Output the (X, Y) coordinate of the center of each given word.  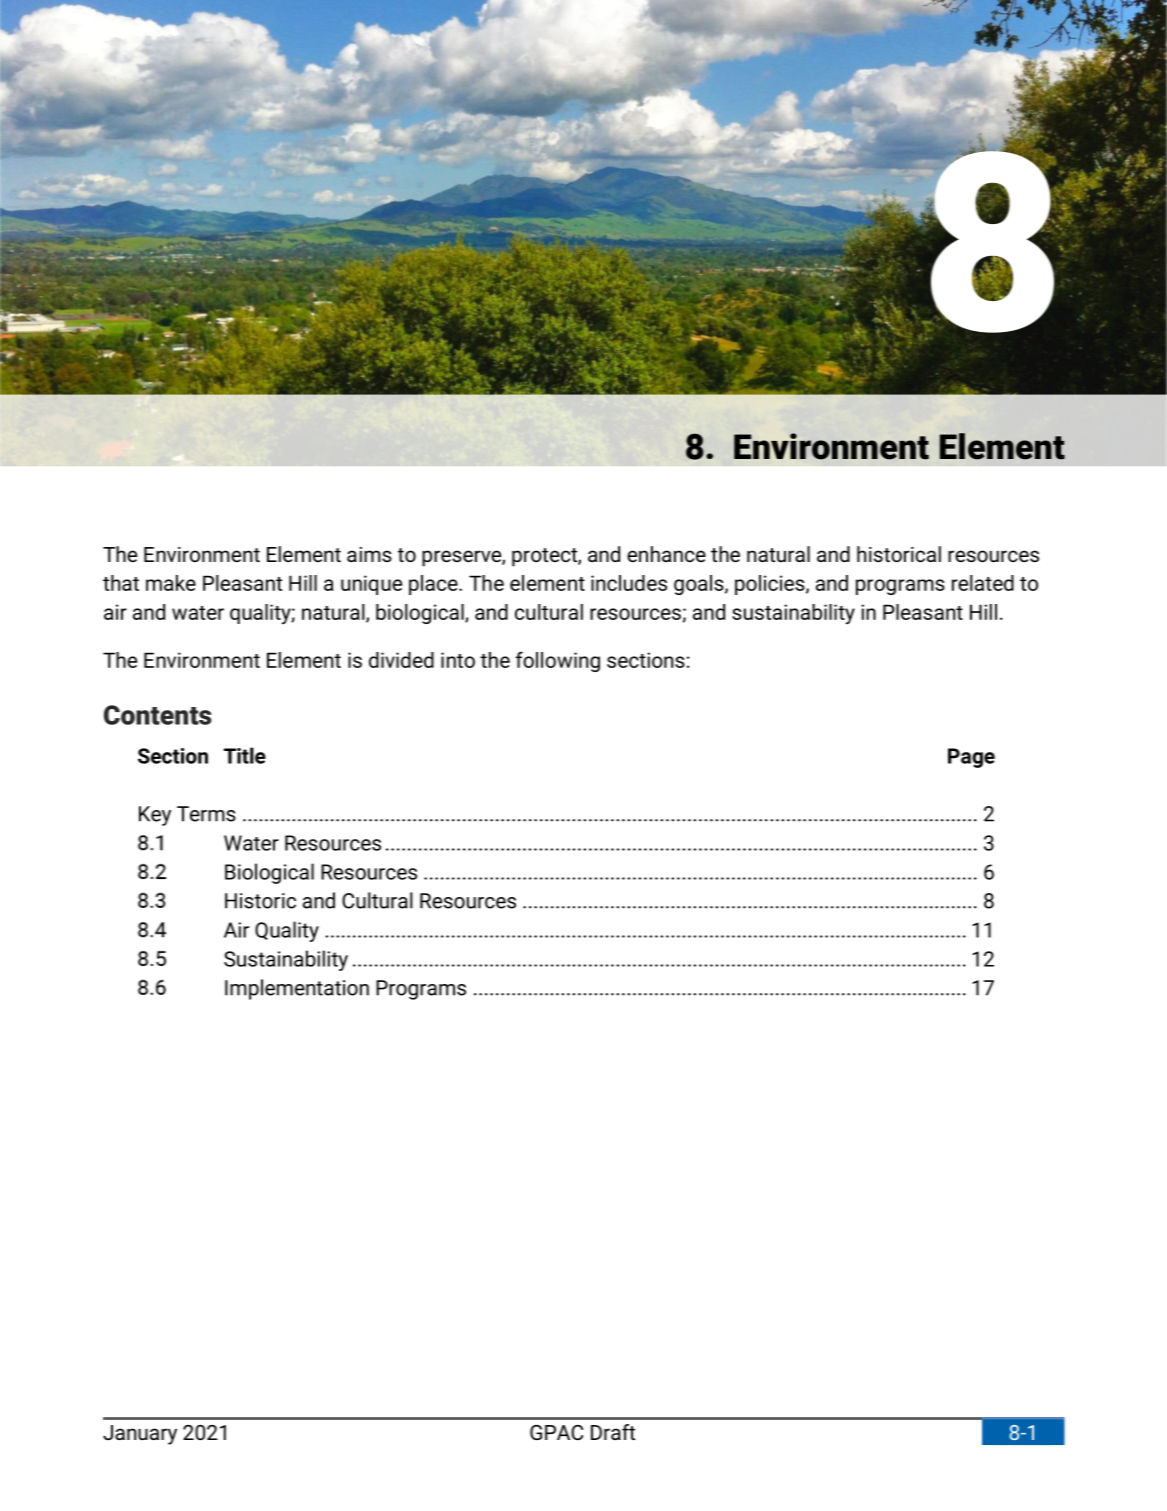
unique (371, 585)
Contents (158, 715)
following (558, 661)
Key (155, 816)
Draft (613, 1432)
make (171, 583)
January (140, 1435)
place (434, 585)
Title (245, 755)
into (458, 660)
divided (401, 660)
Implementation (297, 989)
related (983, 583)
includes (629, 583)
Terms (206, 814)
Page (971, 758)
